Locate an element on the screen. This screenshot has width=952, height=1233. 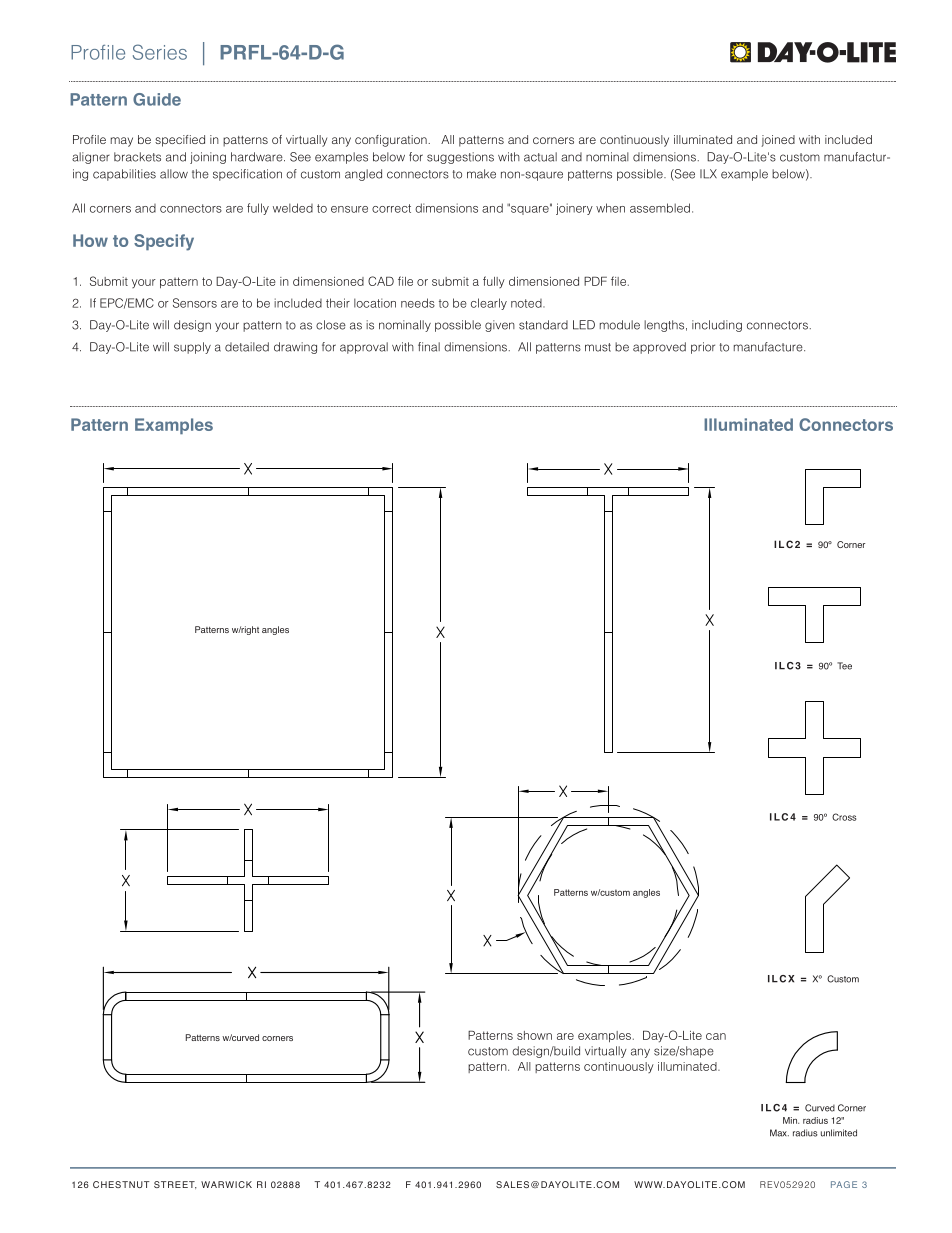
shown is located at coordinates (534, 1035).
